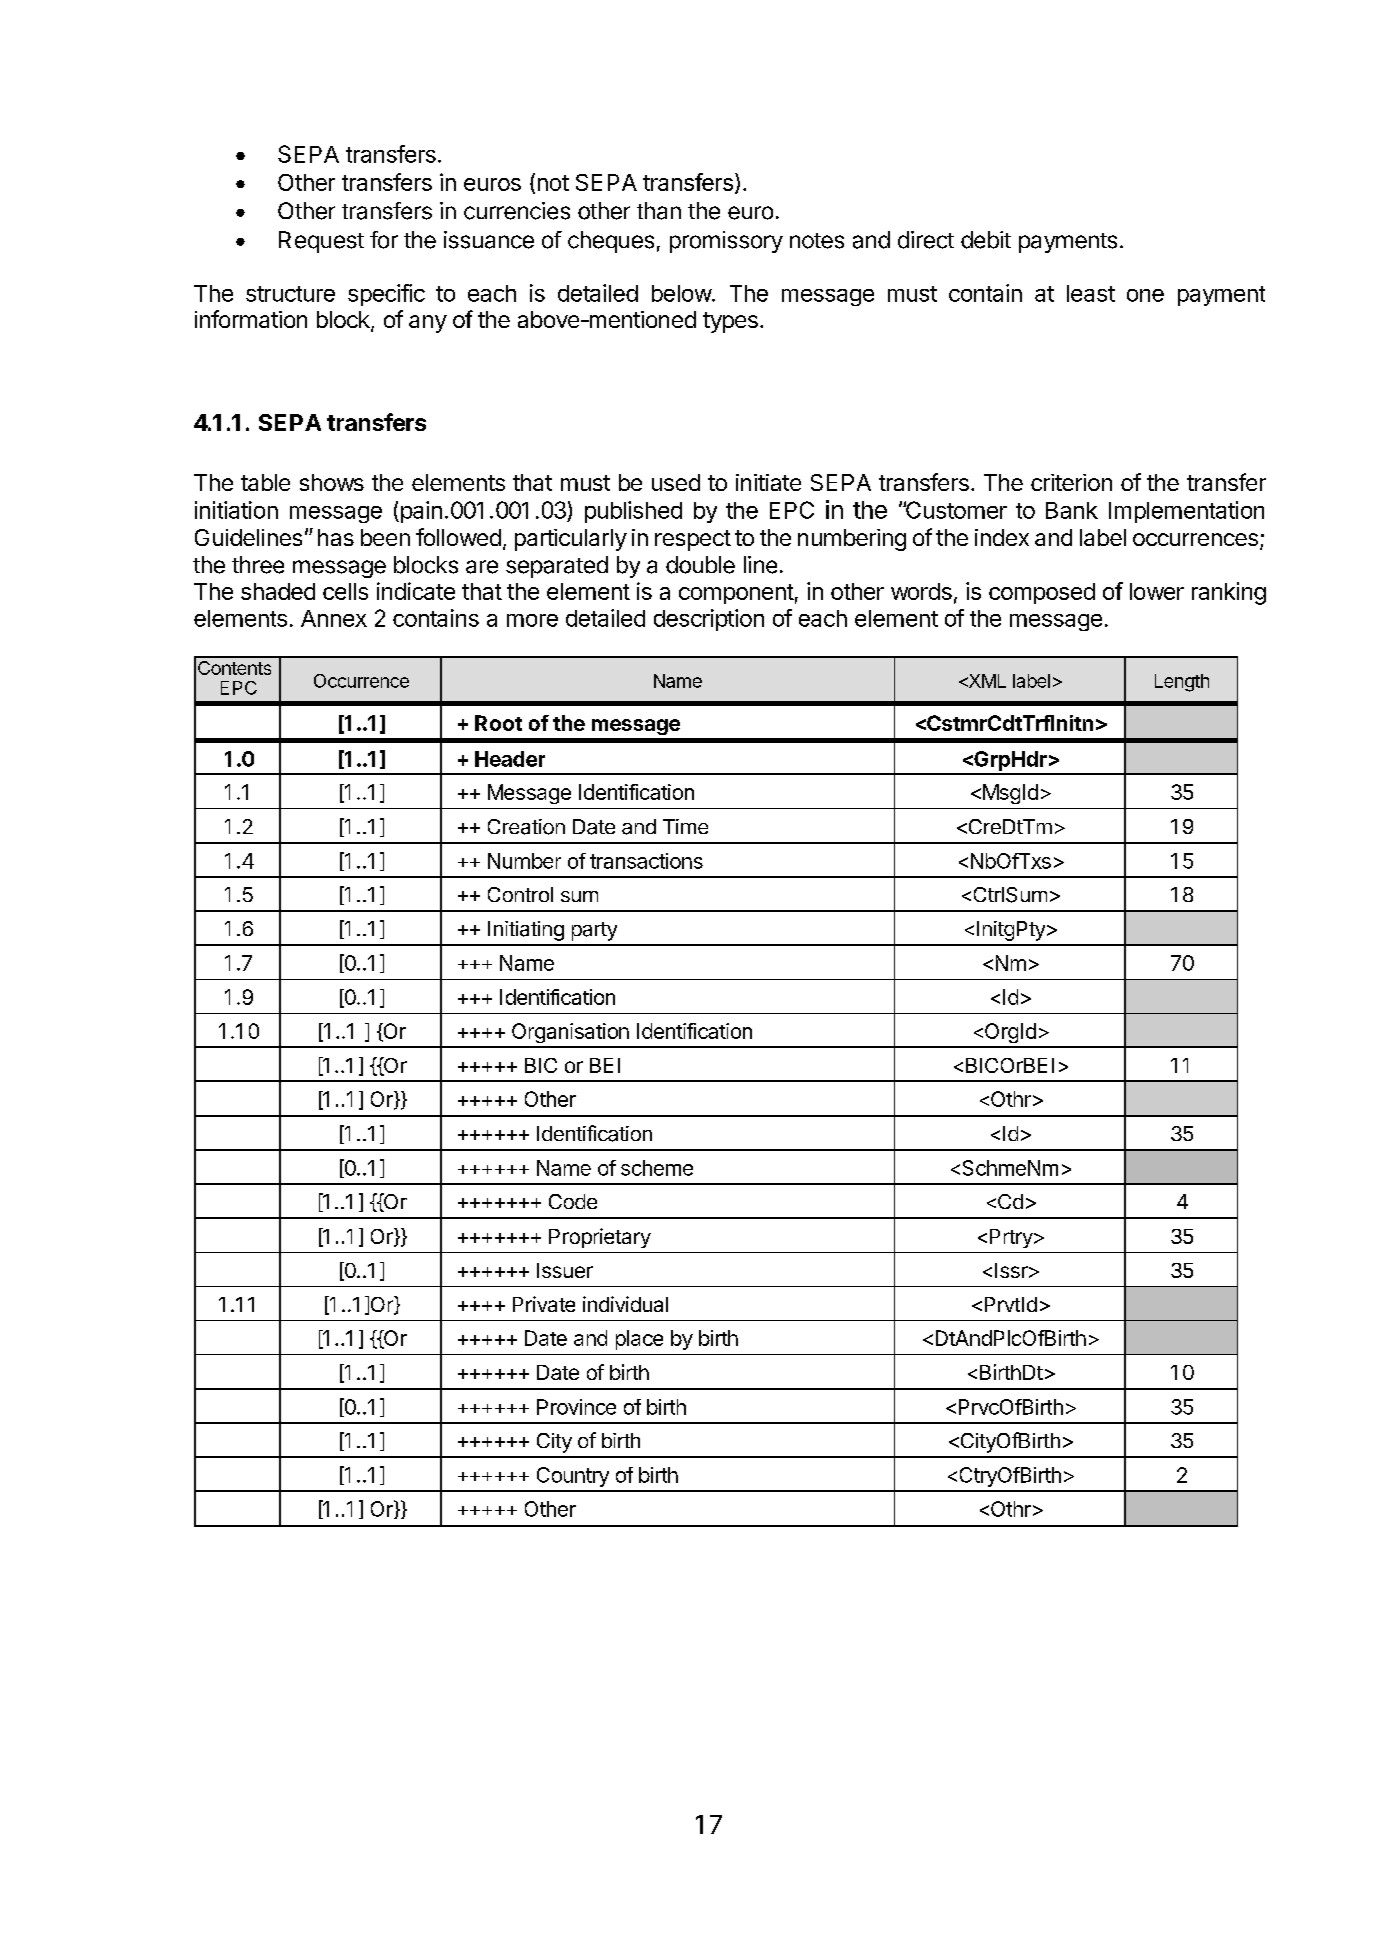  I want to click on promissory, so click(726, 242).
